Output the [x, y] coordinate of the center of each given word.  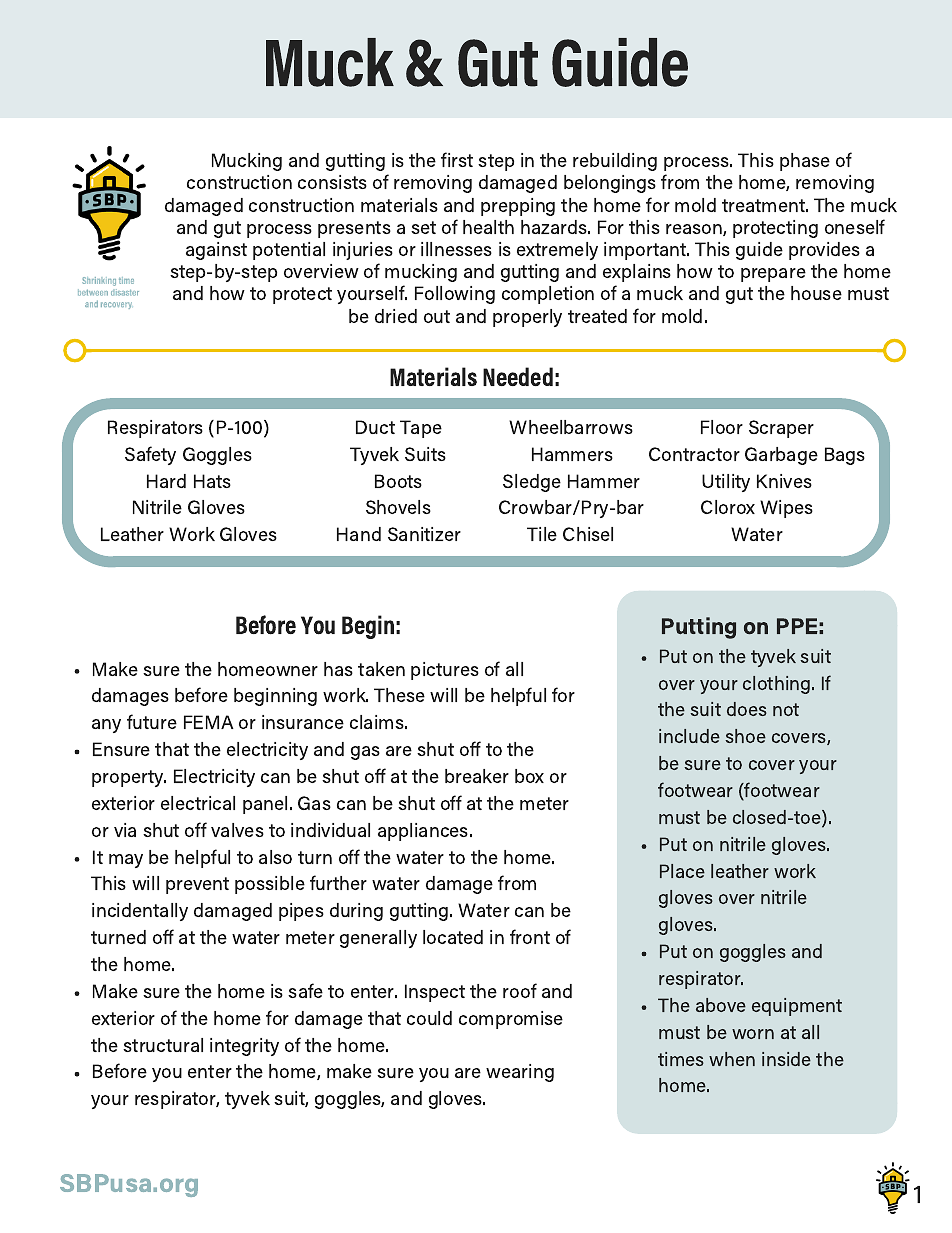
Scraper [781, 429]
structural [163, 1045]
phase [805, 162]
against [216, 251]
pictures [445, 671]
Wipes [786, 509]
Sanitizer [424, 534]
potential [289, 251]
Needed [518, 376]
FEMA [209, 722]
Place [682, 871]
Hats [212, 481]
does [747, 709]
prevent [197, 885]
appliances [424, 832]
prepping [518, 207]
